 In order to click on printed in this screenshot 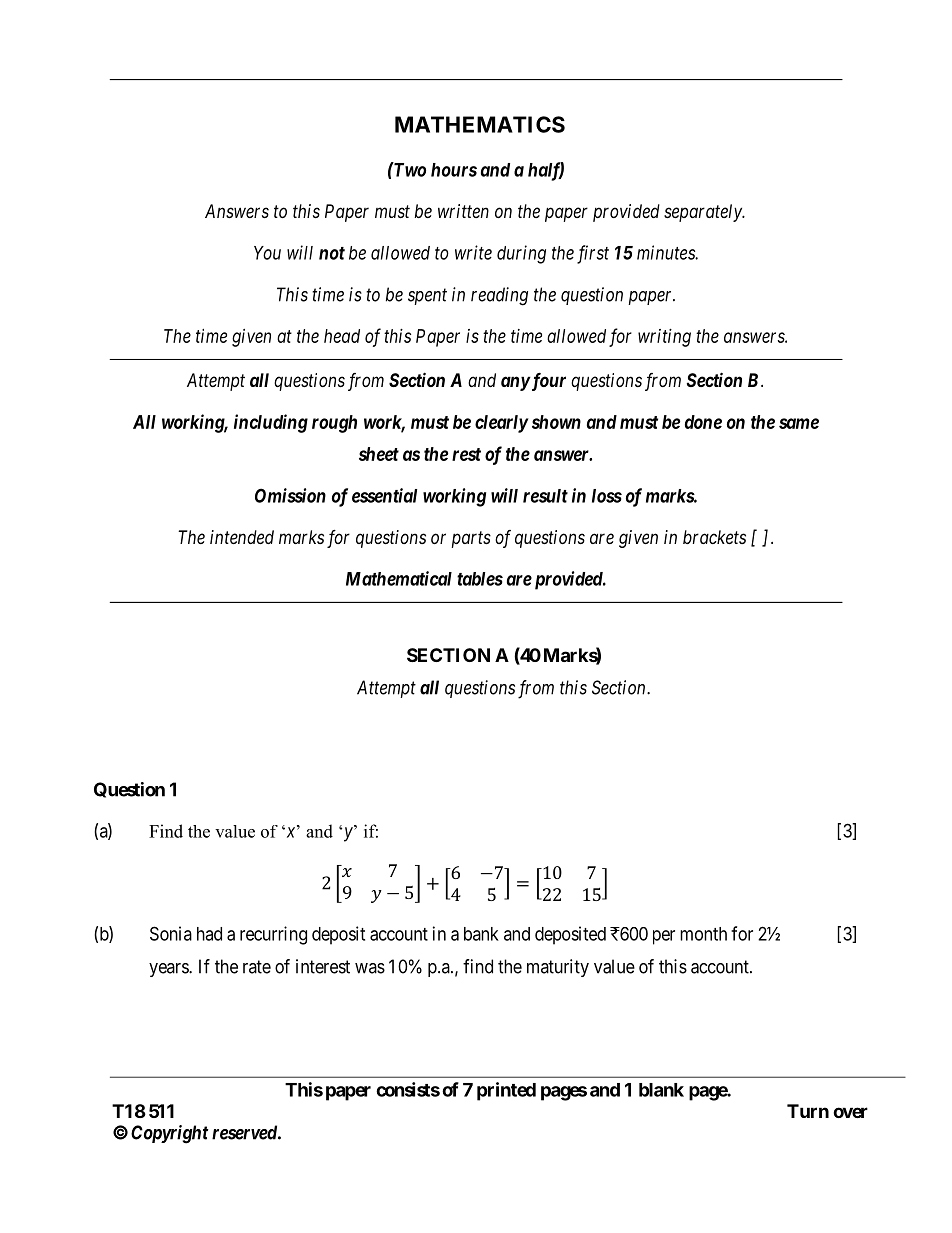, I will do `click(506, 1091)`.
